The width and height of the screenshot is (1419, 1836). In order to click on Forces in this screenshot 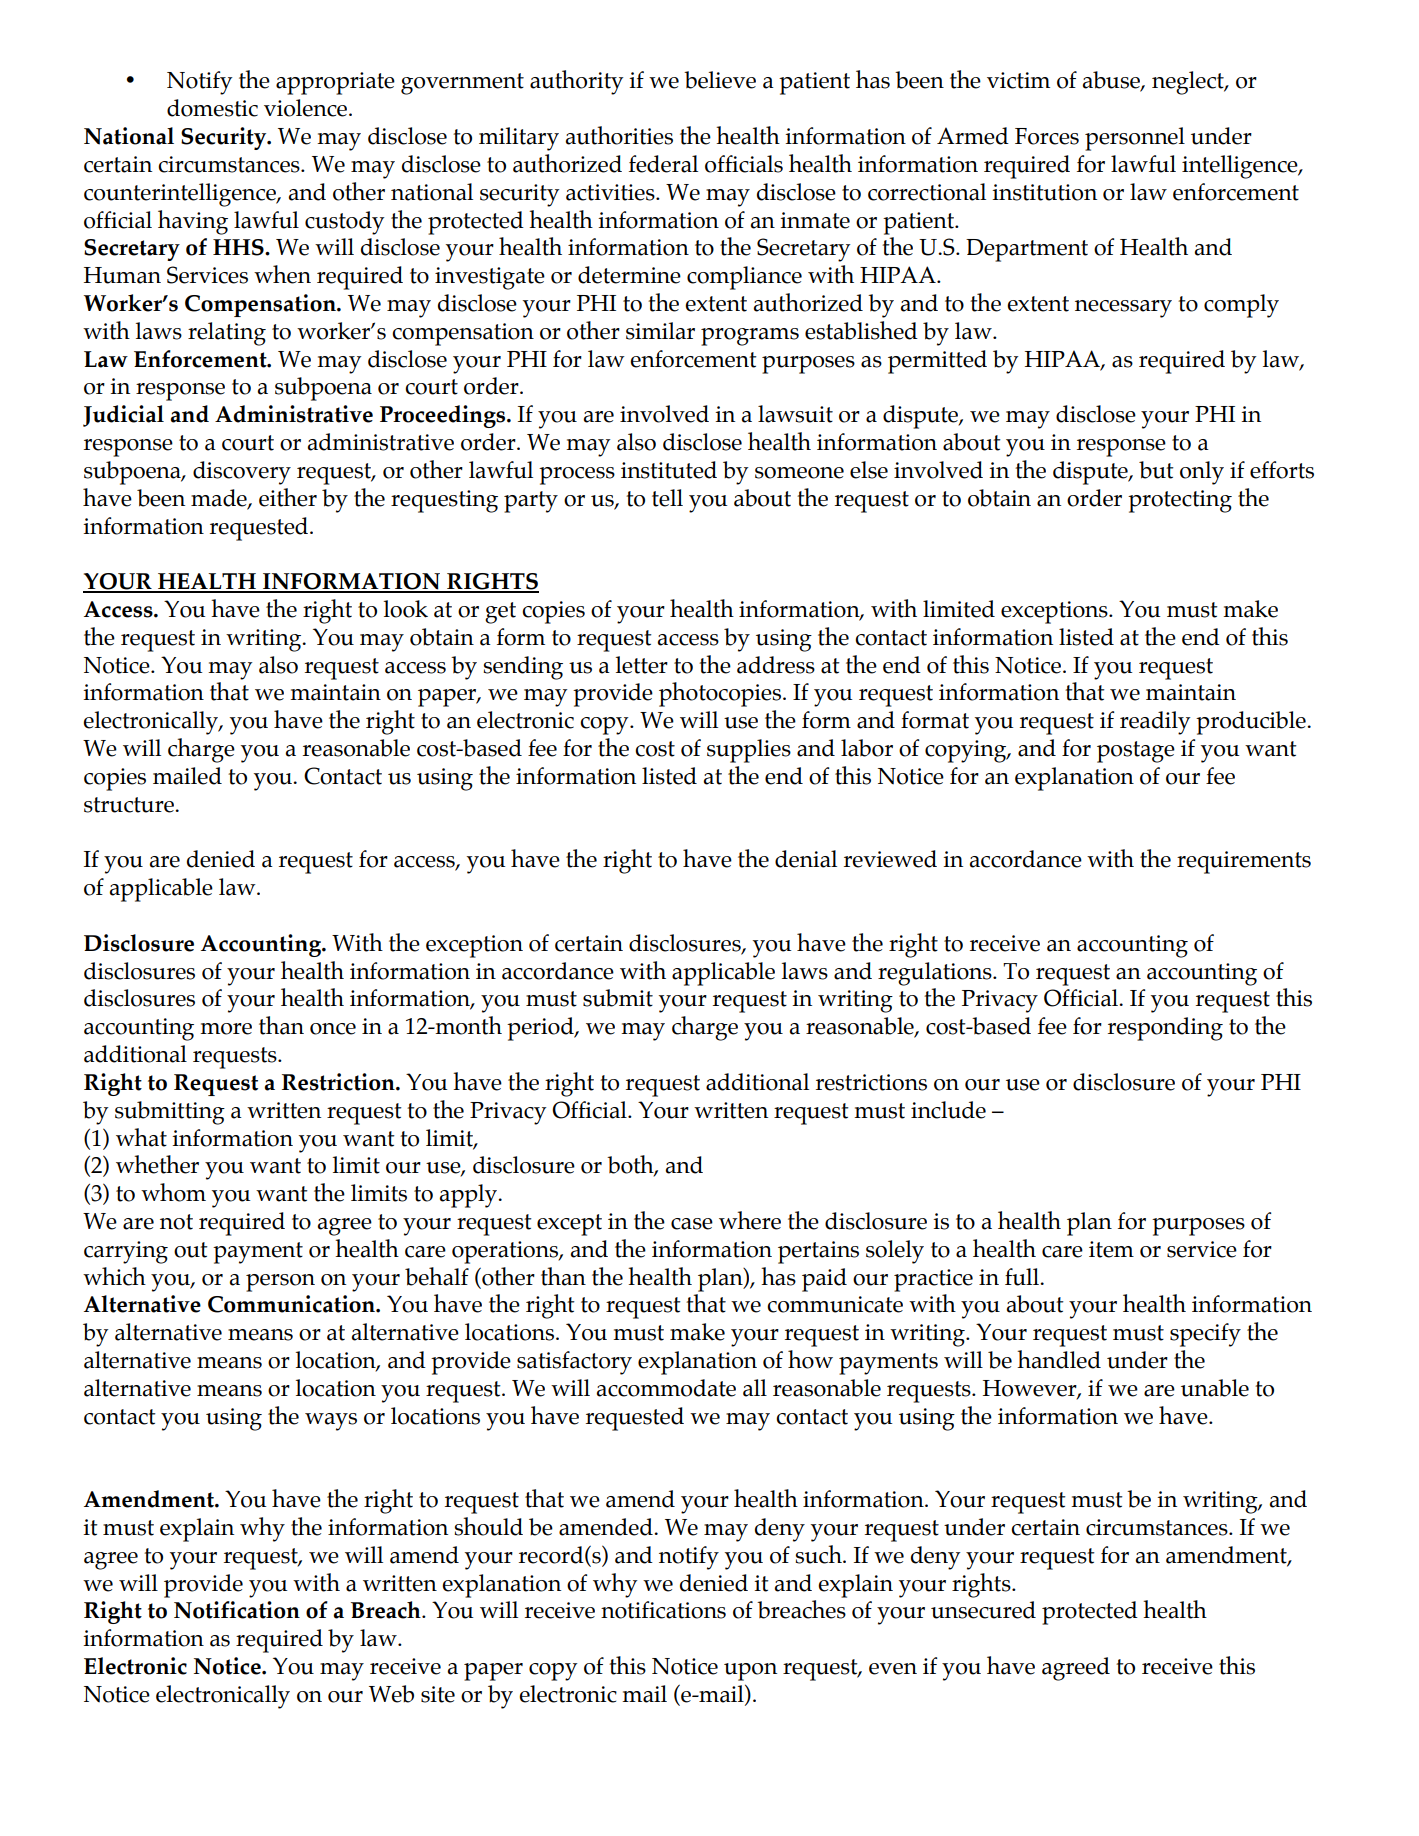, I will do `click(1047, 136)`.
